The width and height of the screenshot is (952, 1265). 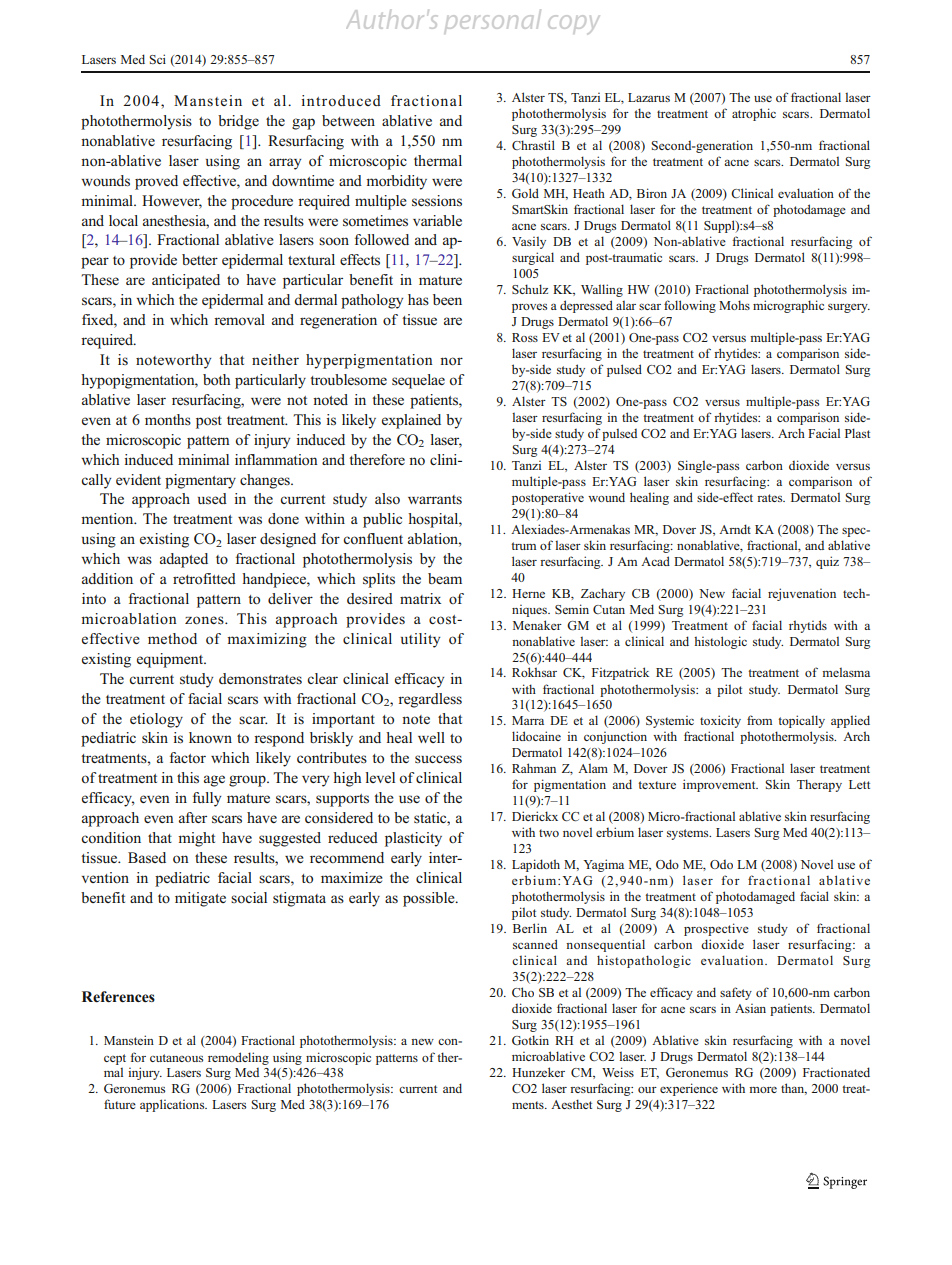 I want to click on Sci, so click(x=157, y=59).
